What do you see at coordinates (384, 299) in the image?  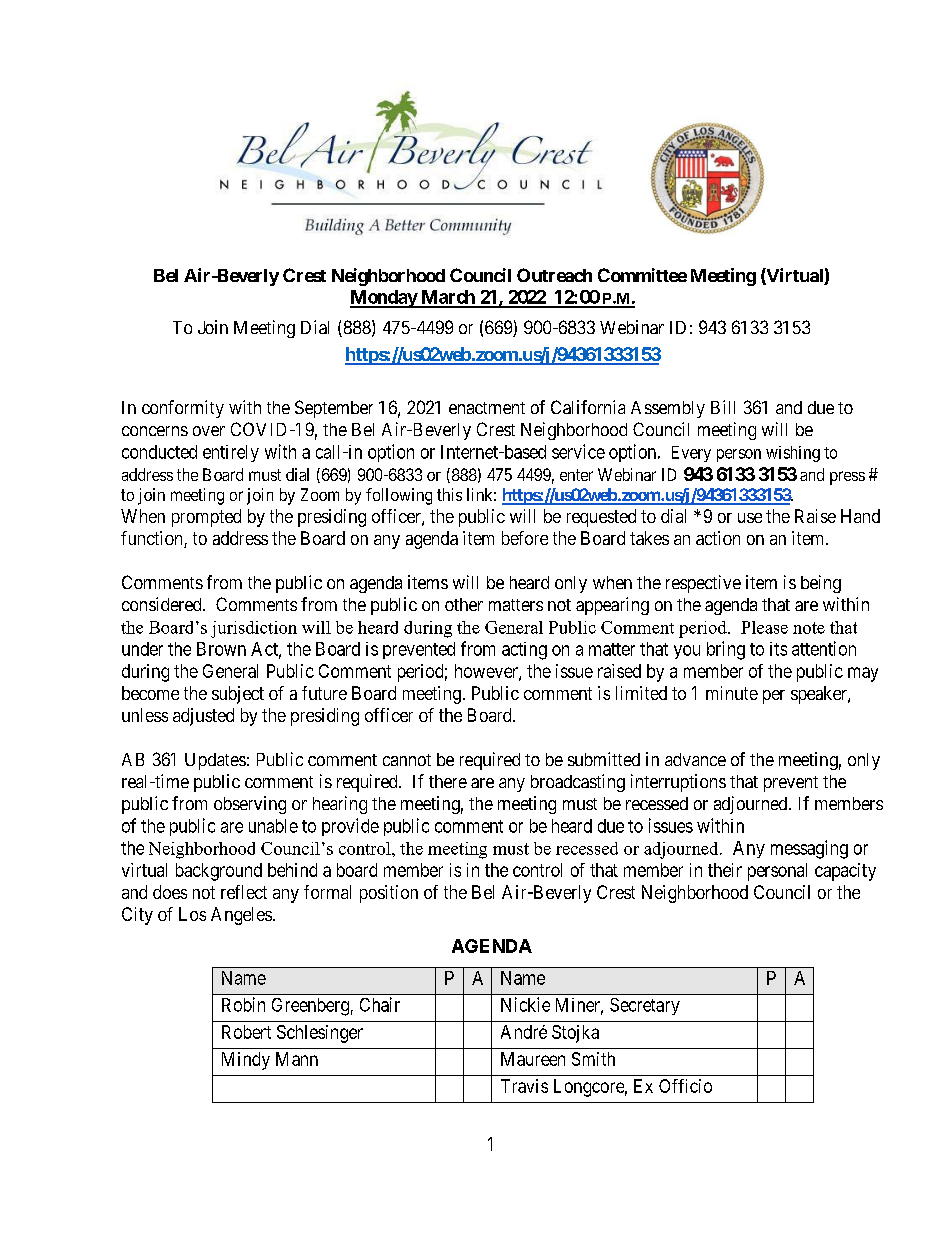 I see `Monday` at bounding box center [384, 299].
